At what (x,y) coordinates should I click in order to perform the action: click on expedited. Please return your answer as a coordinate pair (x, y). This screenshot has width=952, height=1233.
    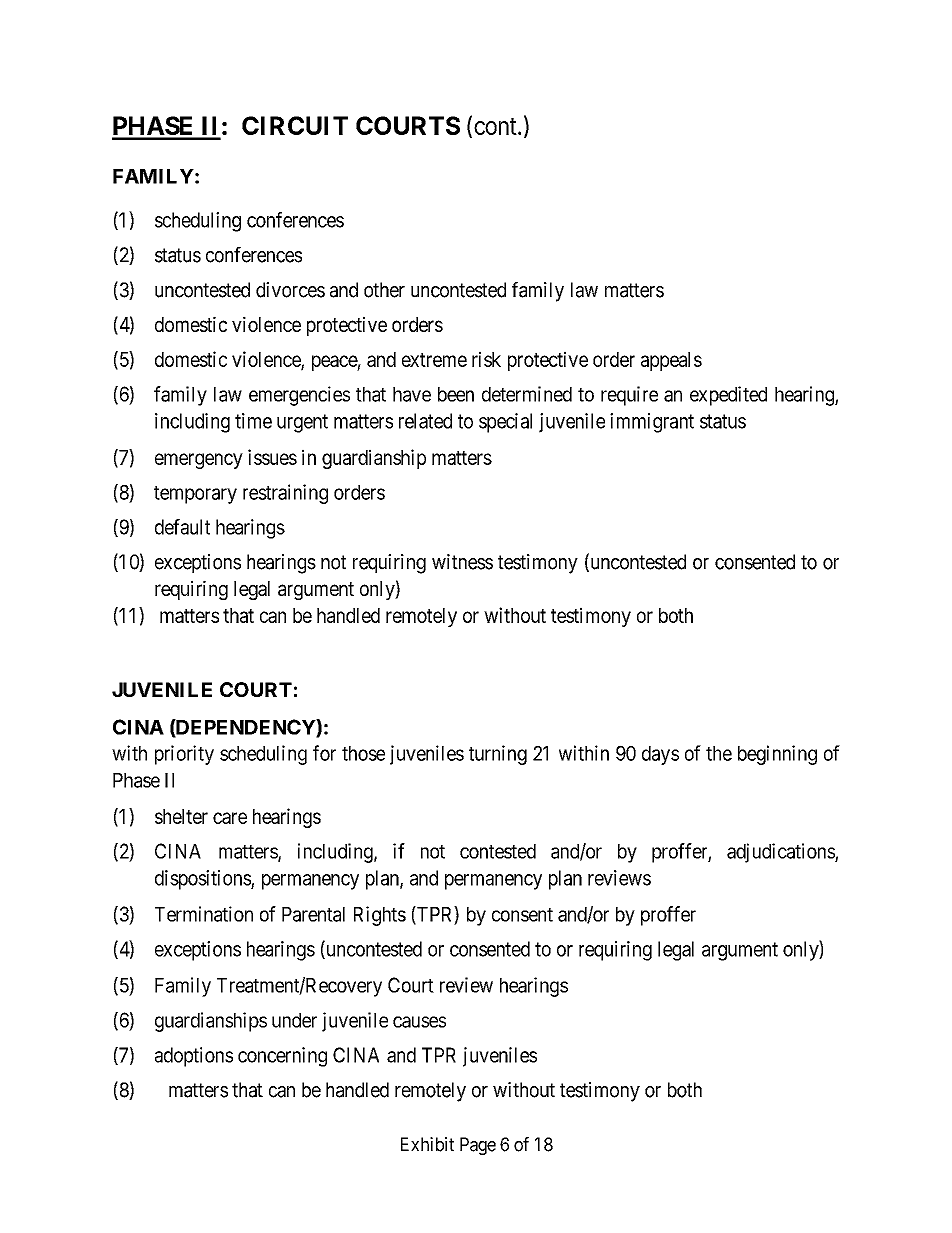
    Looking at the image, I should click on (728, 396).
